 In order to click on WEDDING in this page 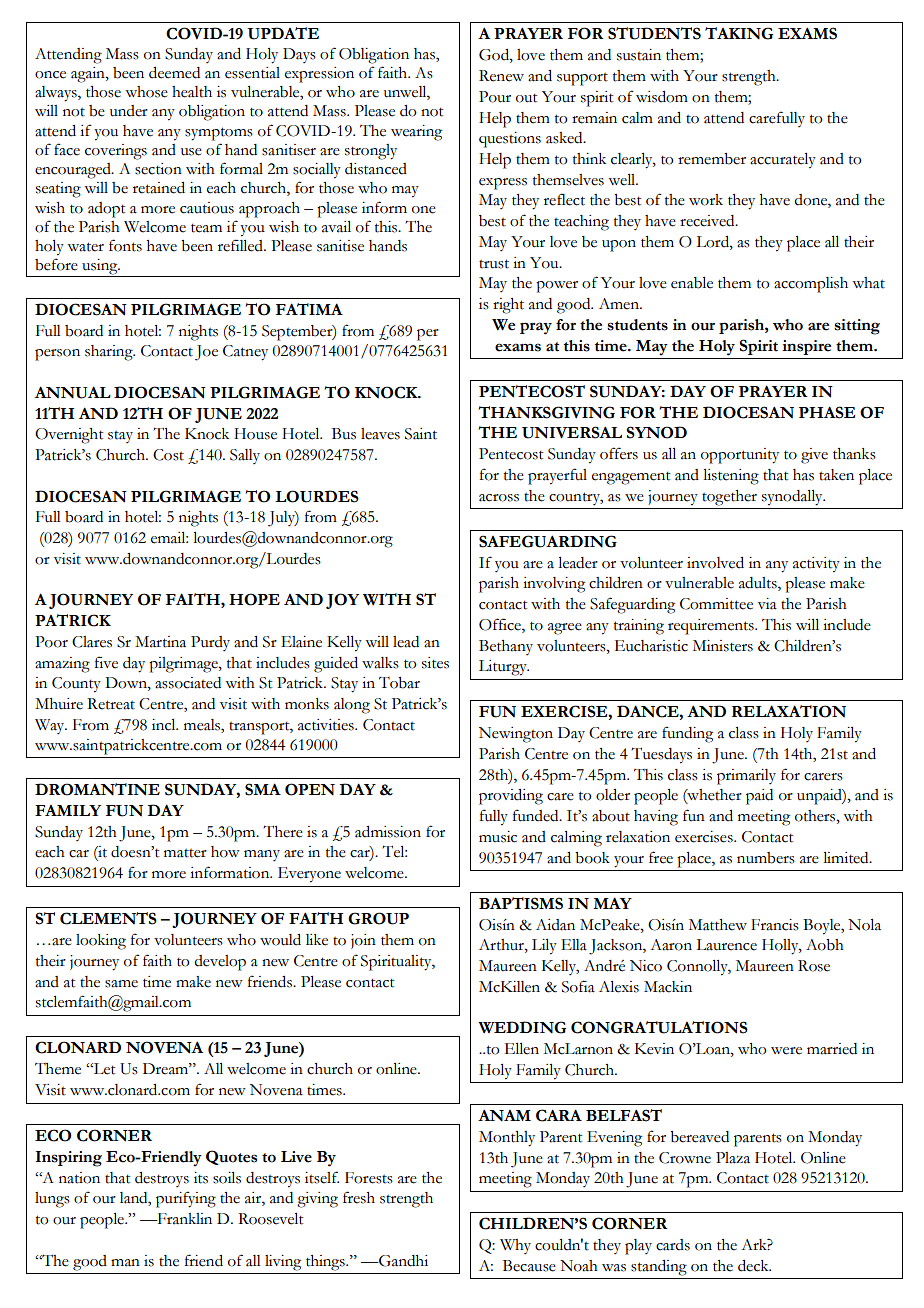, I will do `click(522, 1027)`.
